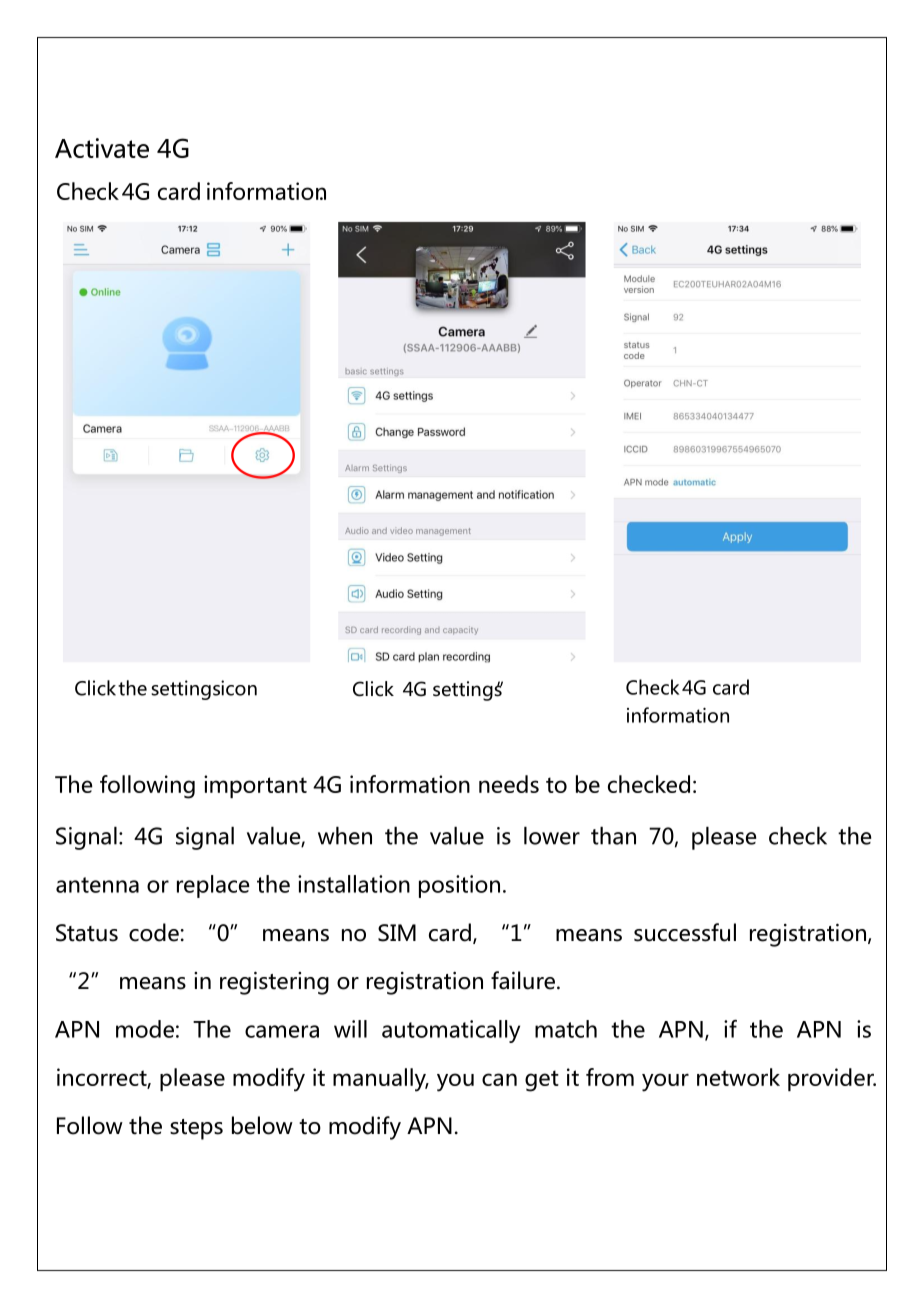 The width and height of the screenshot is (924, 1308). Describe the element at coordinates (196, 1129) in the screenshot. I see `steps` at that location.
